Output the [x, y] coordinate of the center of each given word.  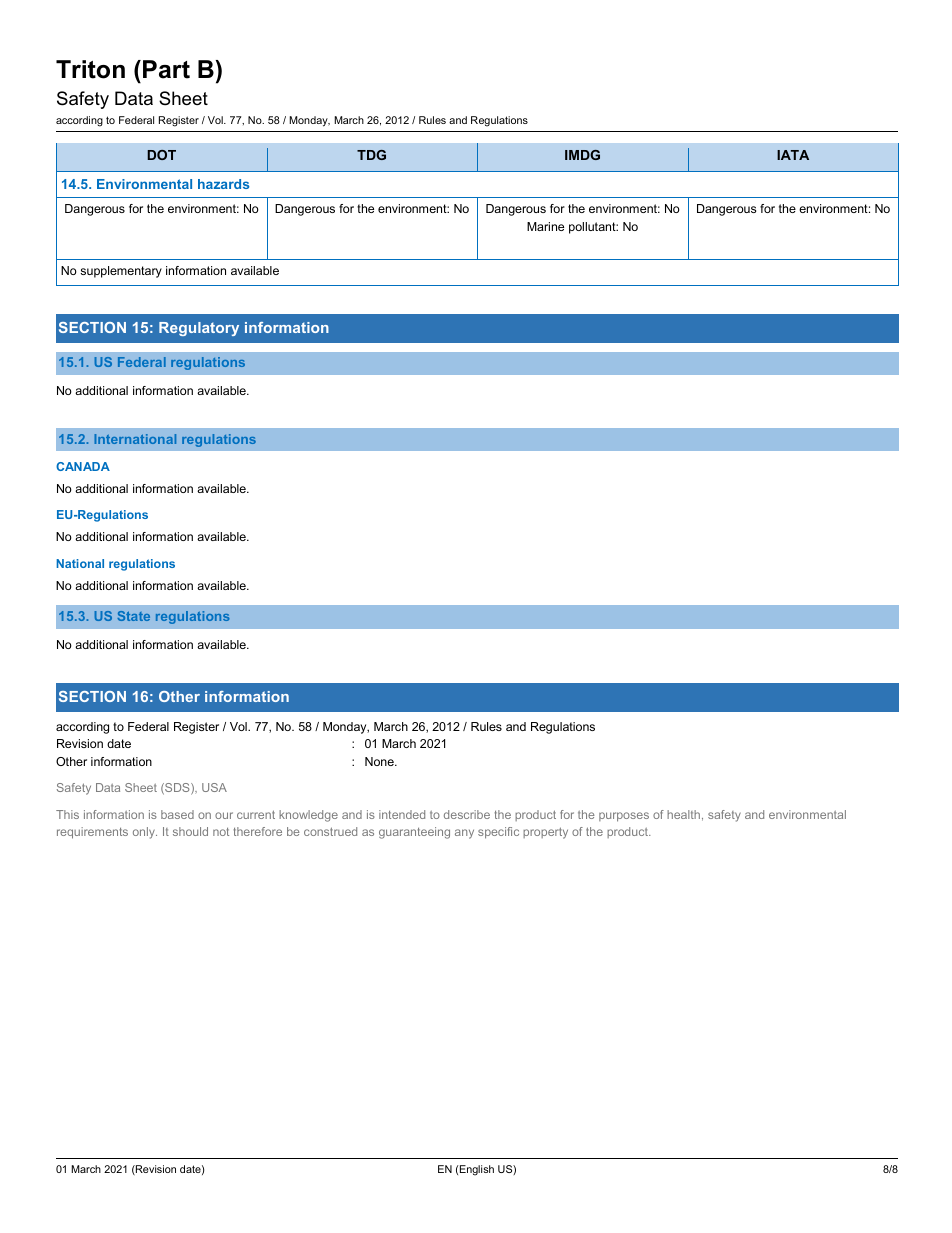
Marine [545, 226]
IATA [793, 155]
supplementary [121, 272]
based [177, 814]
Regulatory [199, 329]
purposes [624, 817]
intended [402, 814]
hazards [223, 184]
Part [166, 69]
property [545, 833]
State [133, 616]
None [380, 761]
